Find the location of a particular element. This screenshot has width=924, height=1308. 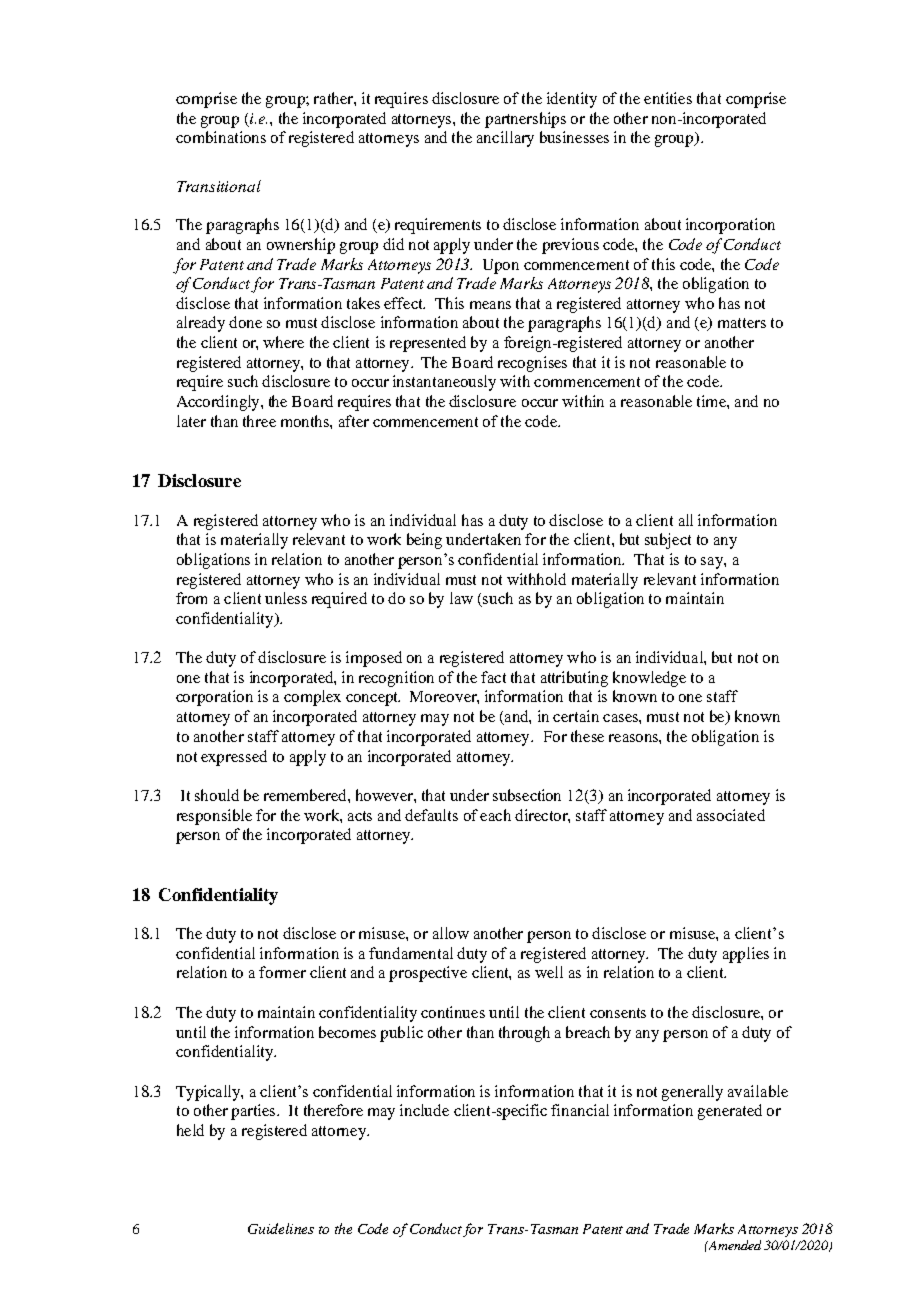

combinations is located at coordinates (221, 137).
